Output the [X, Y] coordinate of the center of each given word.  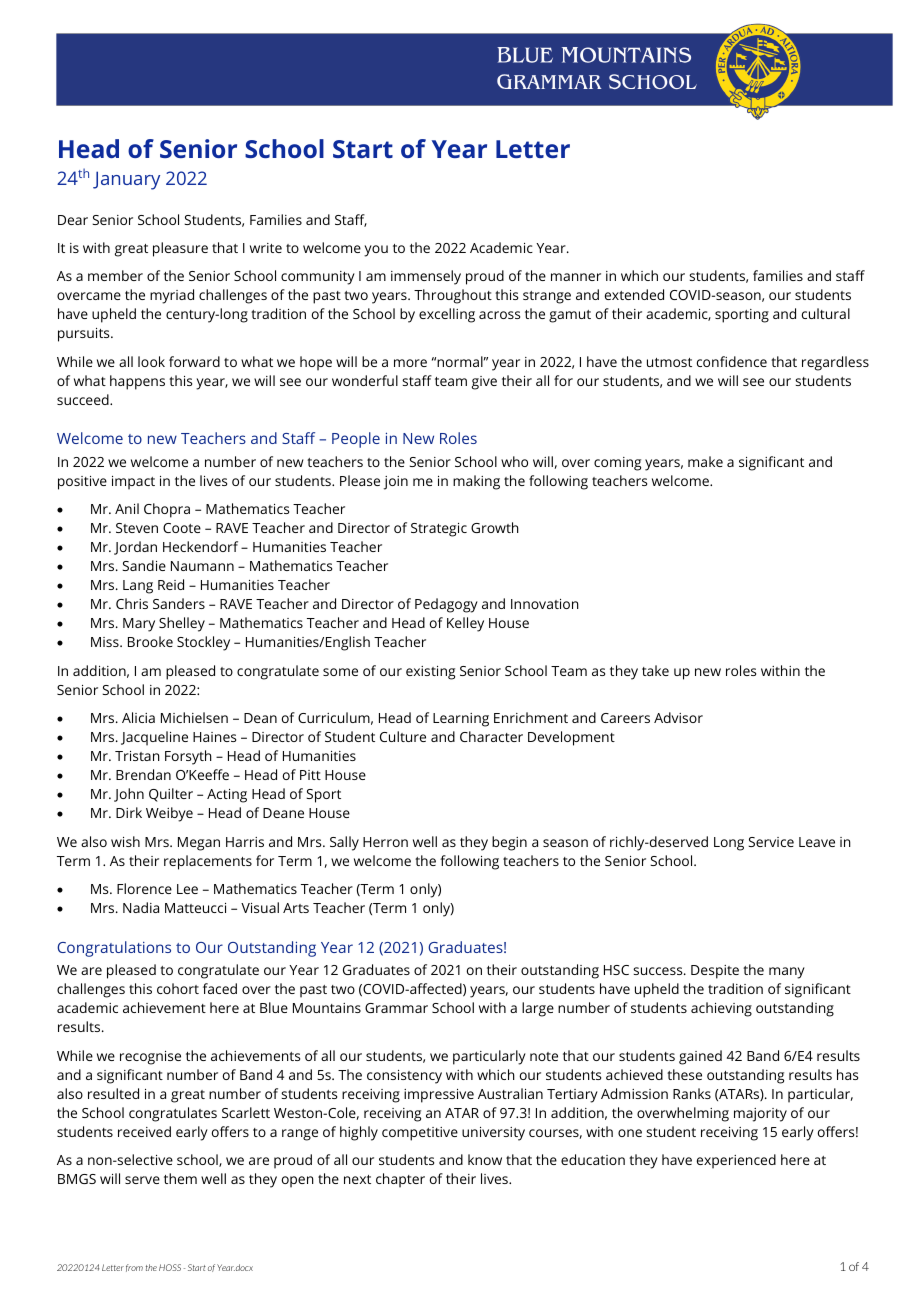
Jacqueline [154, 738]
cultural [826, 313]
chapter [400, 1180]
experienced [736, 1161]
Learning [461, 720]
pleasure [180, 249]
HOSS [170, 1267]
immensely [426, 277]
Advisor [678, 717]
